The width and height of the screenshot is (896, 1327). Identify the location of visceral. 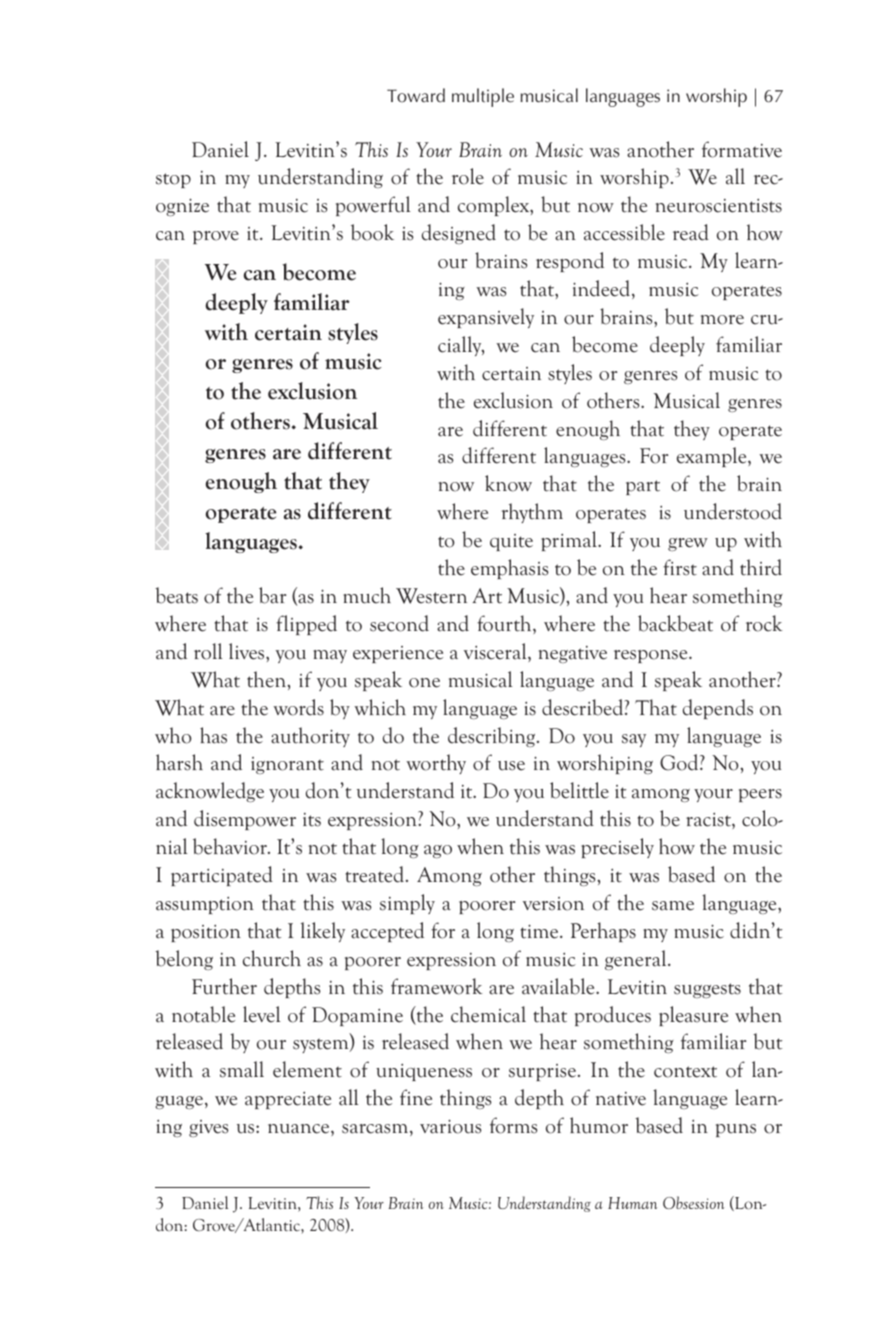
(496, 652).
